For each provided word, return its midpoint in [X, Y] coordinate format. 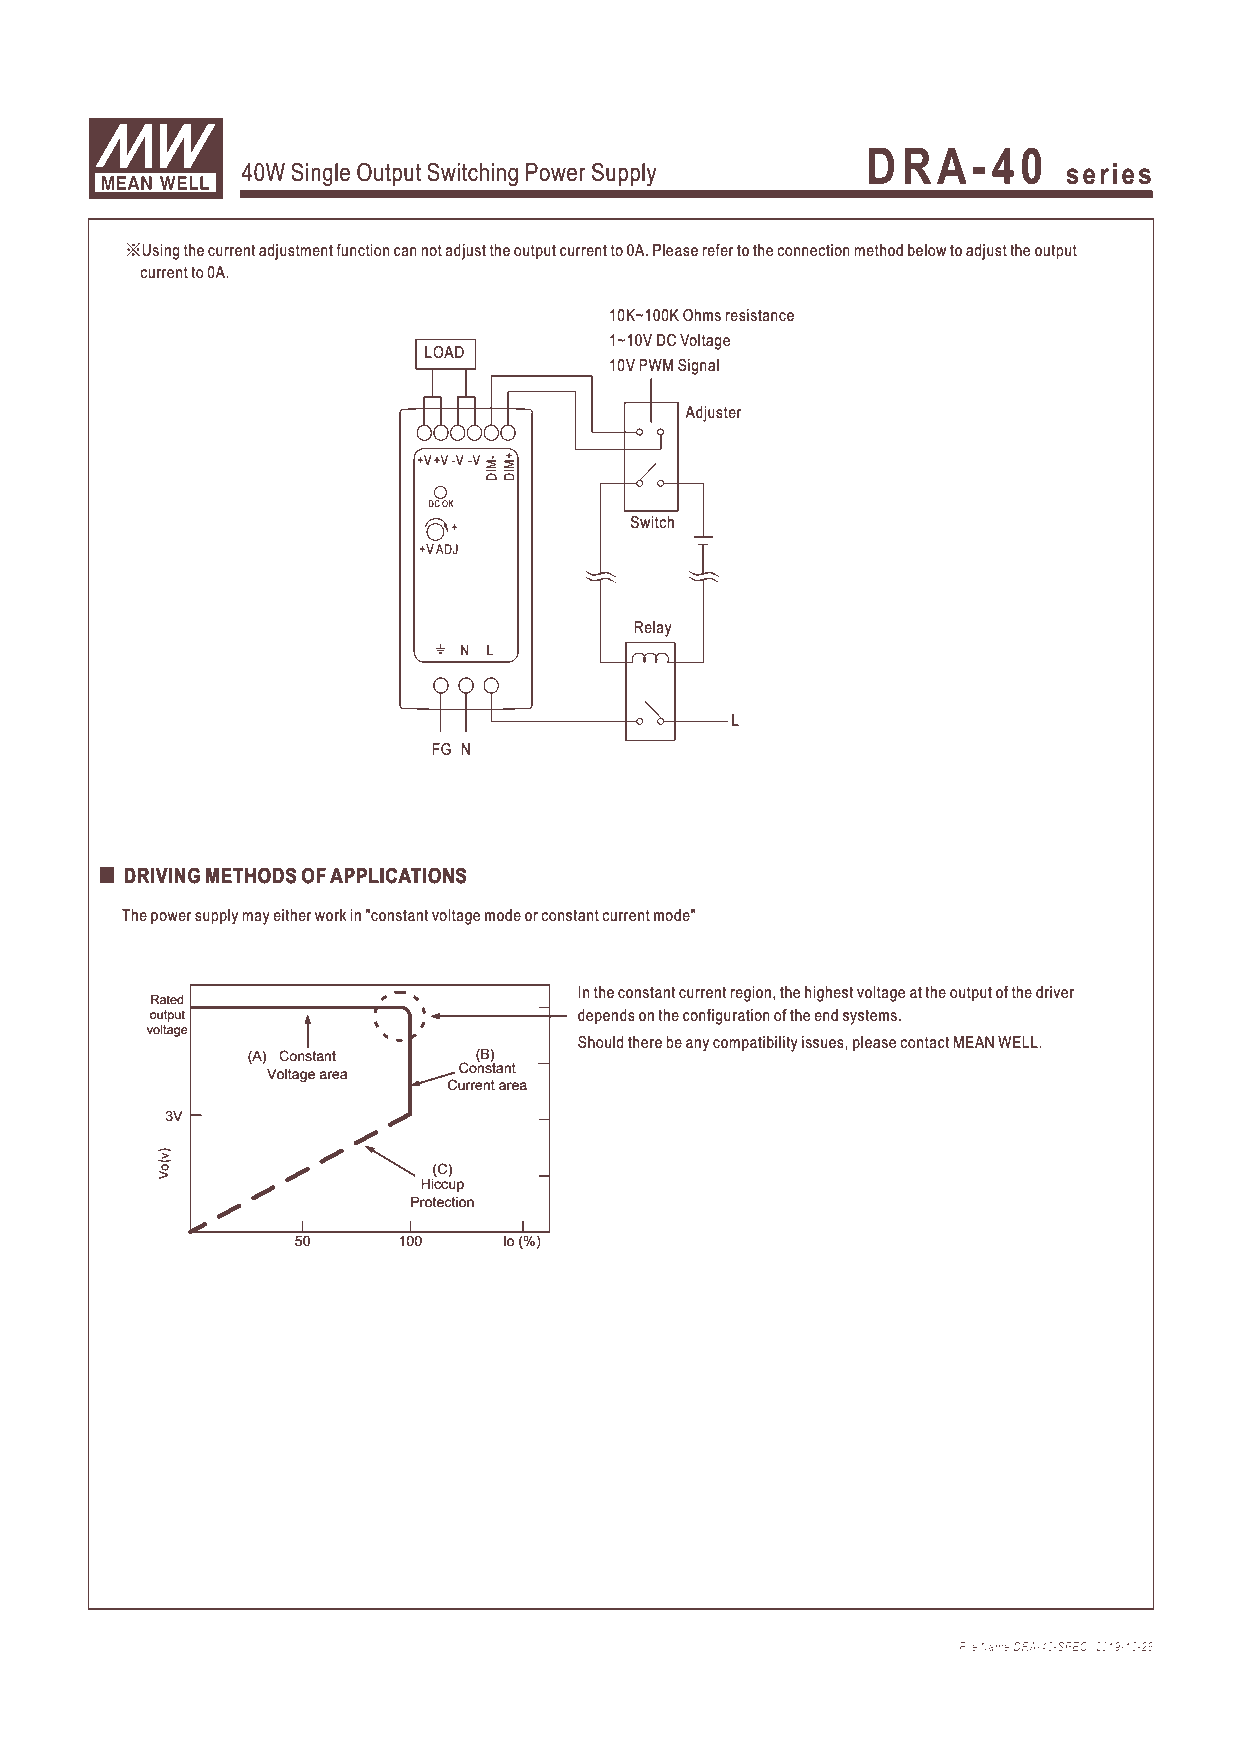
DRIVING [162, 875]
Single [320, 174]
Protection [442, 1201]
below [927, 250]
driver [1055, 992]
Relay [653, 629]
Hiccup [442, 1185]
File [968, 1646]
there [645, 1042]
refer [718, 250]
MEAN [974, 1042]
